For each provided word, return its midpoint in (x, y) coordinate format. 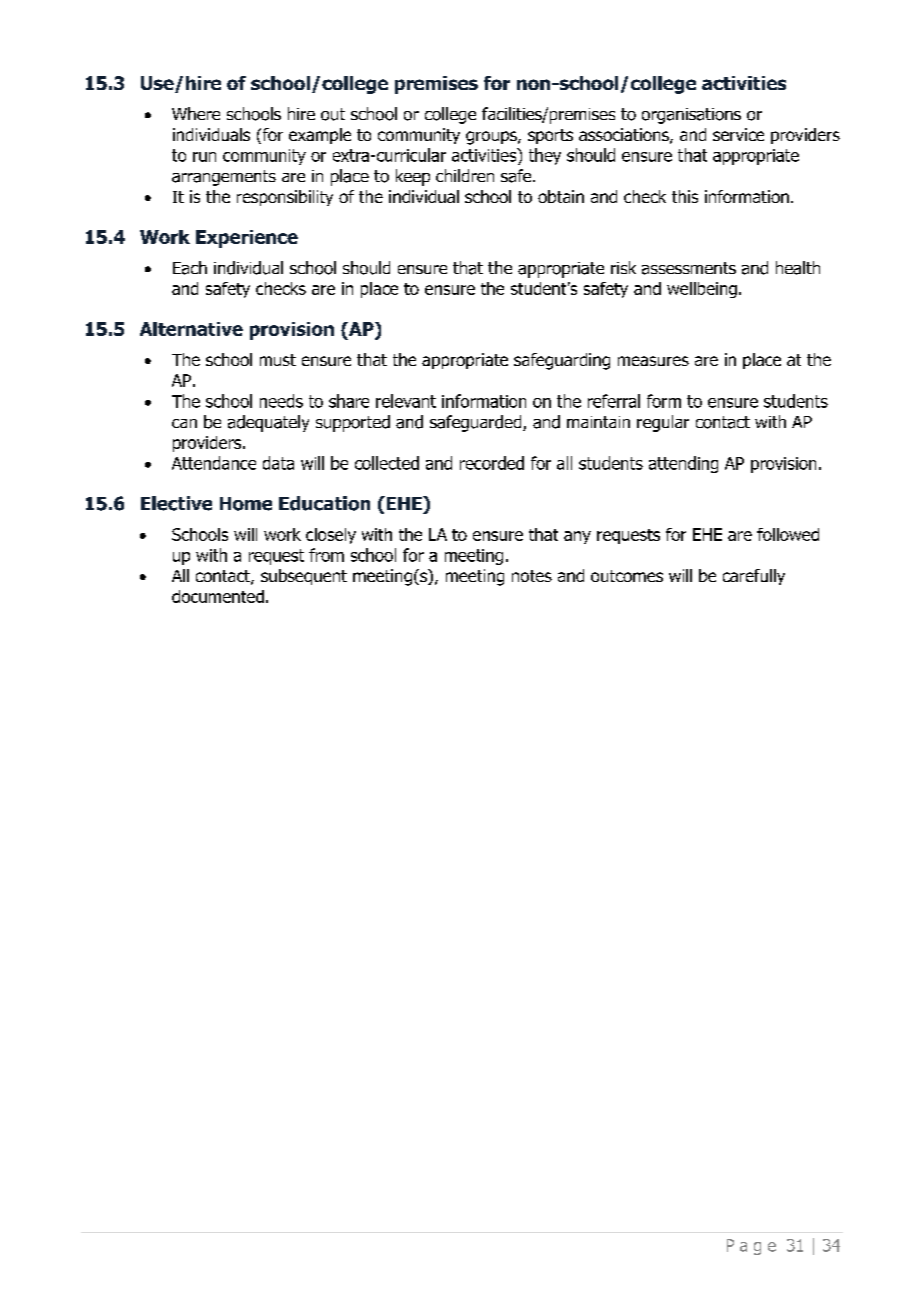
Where (196, 113)
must (278, 360)
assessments (689, 268)
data (278, 463)
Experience (247, 239)
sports (550, 136)
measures (653, 361)
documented (218, 596)
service (738, 134)
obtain (561, 196)
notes (532, 576)
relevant (406, 401)
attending (683, 464)
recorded (492, 463)
